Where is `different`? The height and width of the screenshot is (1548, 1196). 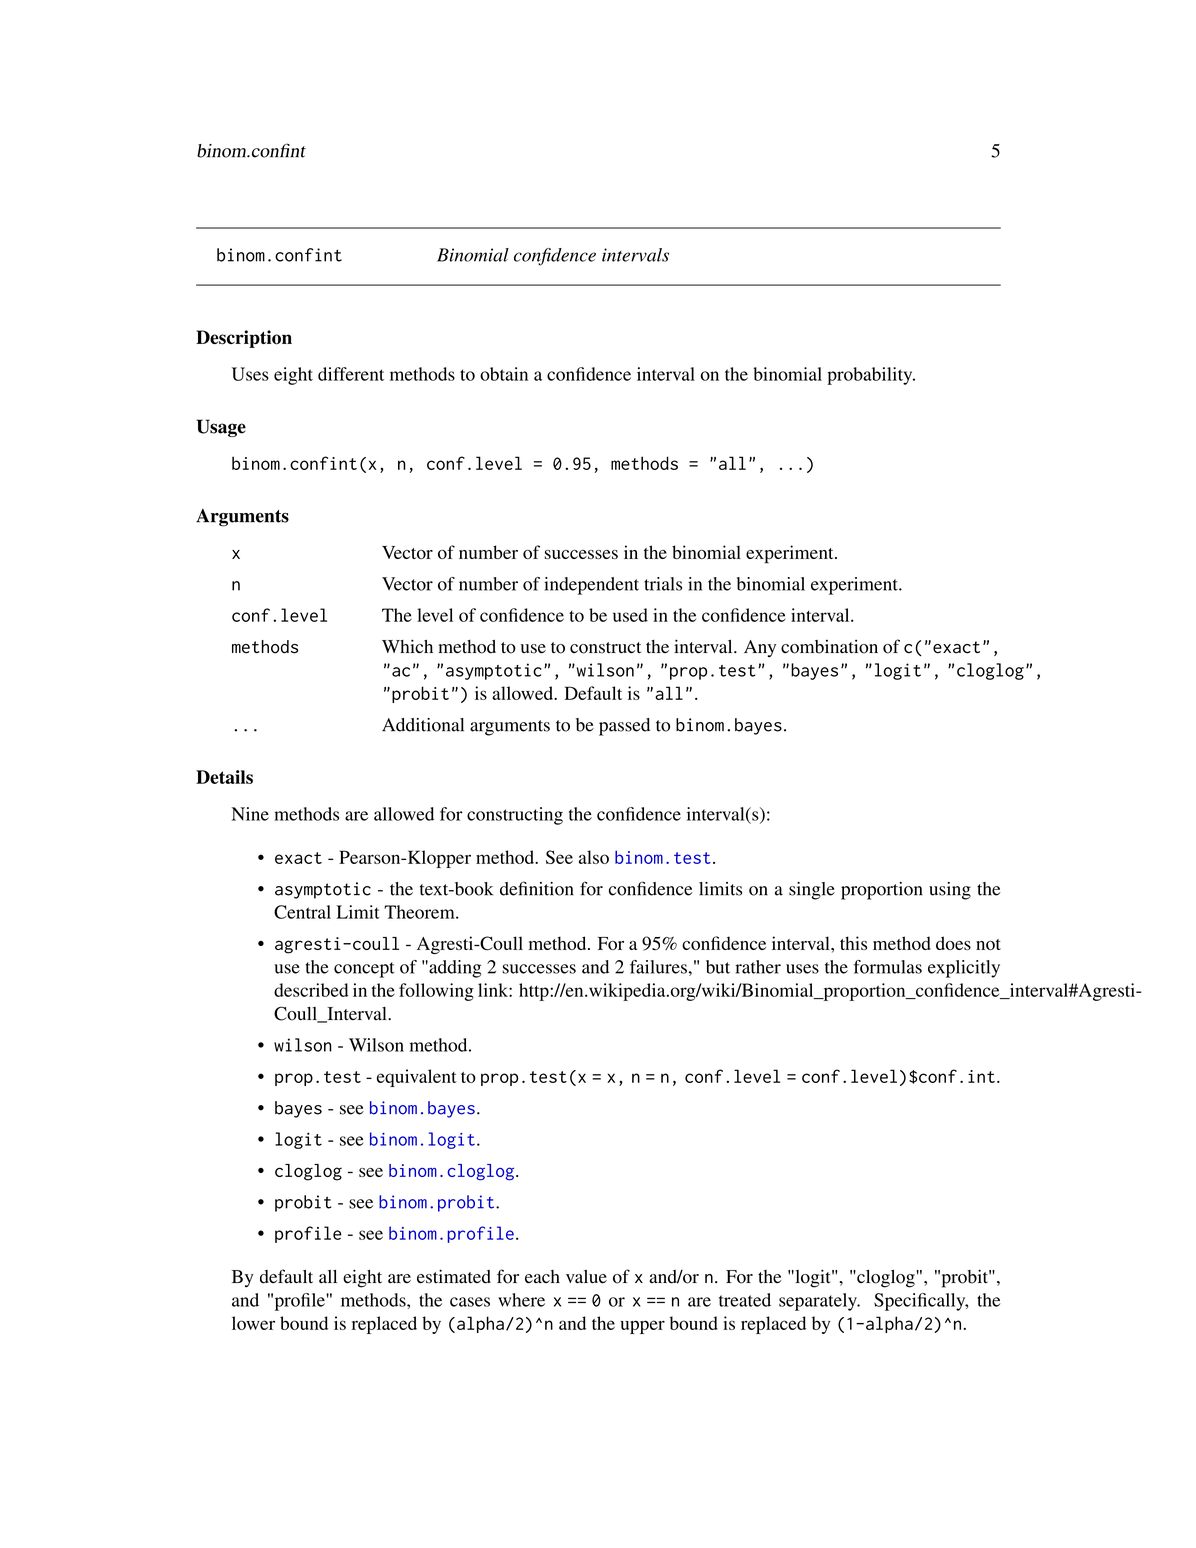 different is located at coordinates (351, 374).
